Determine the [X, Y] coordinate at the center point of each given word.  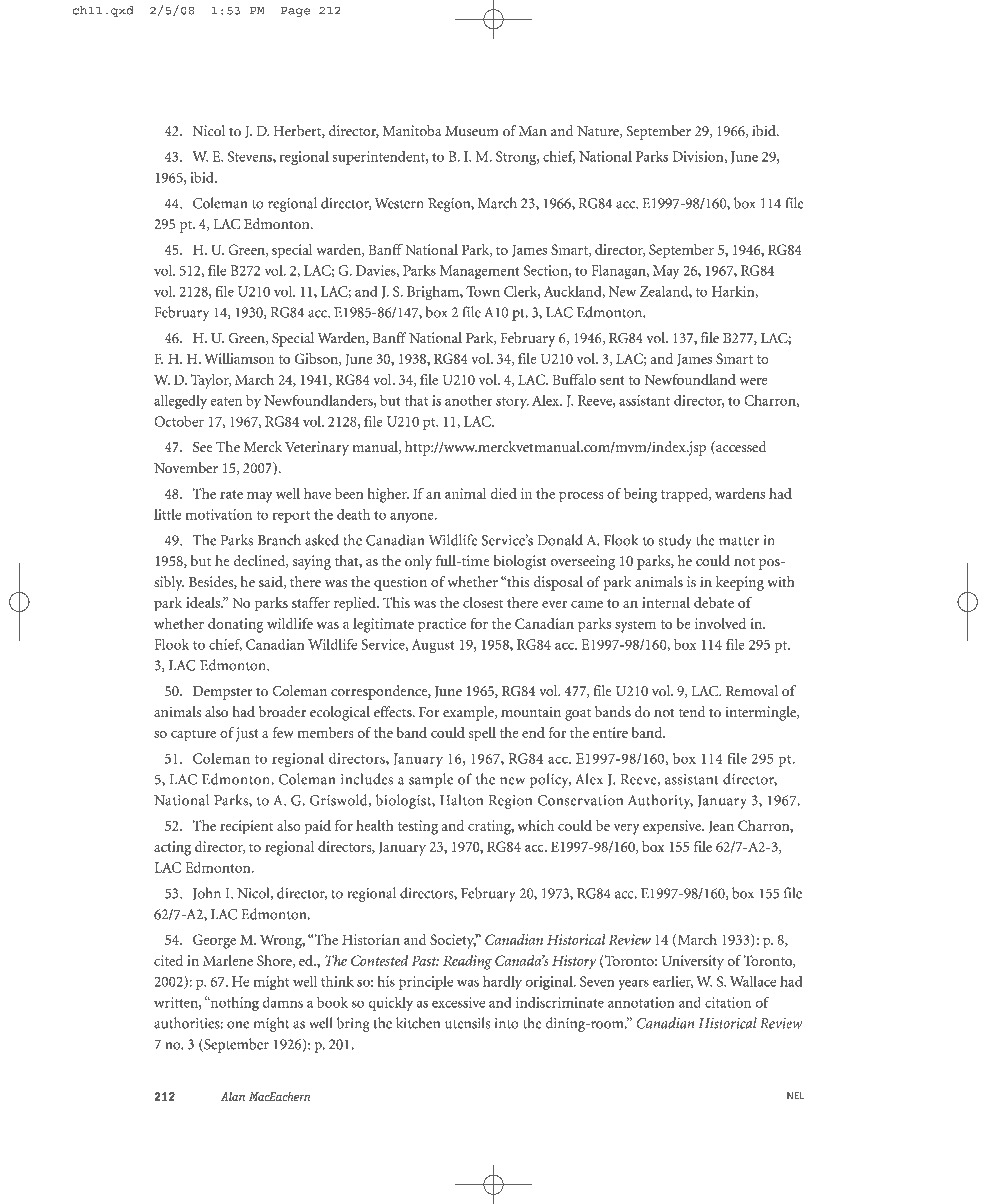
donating [235, 625]
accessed [740, 447]
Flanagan [619, 272]
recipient [246, 827]
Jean [721, 826]
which [536, 825]
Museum [471, 131]
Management [479, 272]
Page [295, 12]
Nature [599, 132]
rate [231, 494]
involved [720, 623]
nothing [233, 1004]
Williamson [239, 358]
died [504, 493]
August [433, 646]
